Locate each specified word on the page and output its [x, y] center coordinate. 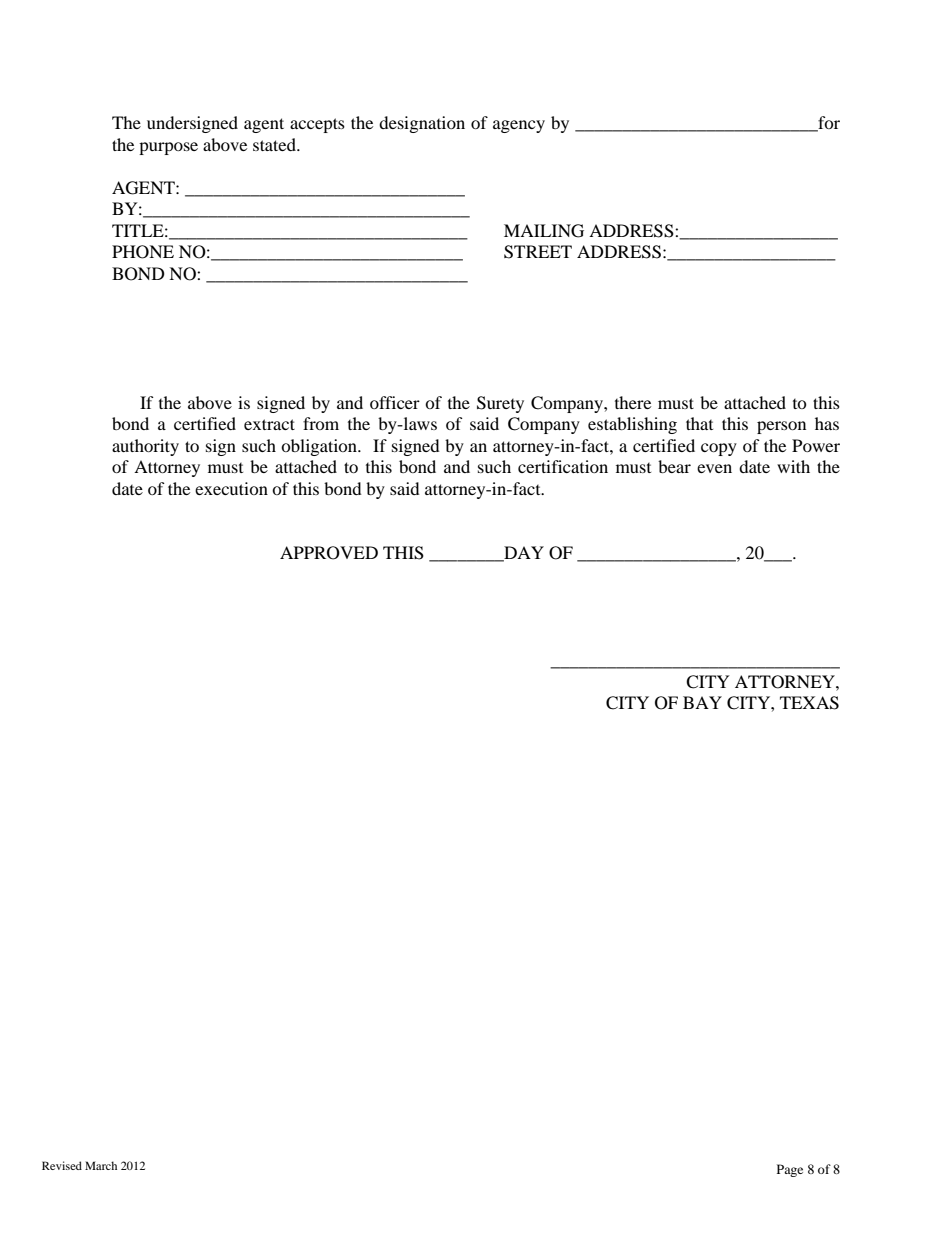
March [101, 1165]
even [714, 468]
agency [519, 126]
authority [145, 447]
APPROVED [329, 553]
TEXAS [809, 703]
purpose [168, 148]
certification [563, 466]
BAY [702, 702]
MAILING [544, 231]
